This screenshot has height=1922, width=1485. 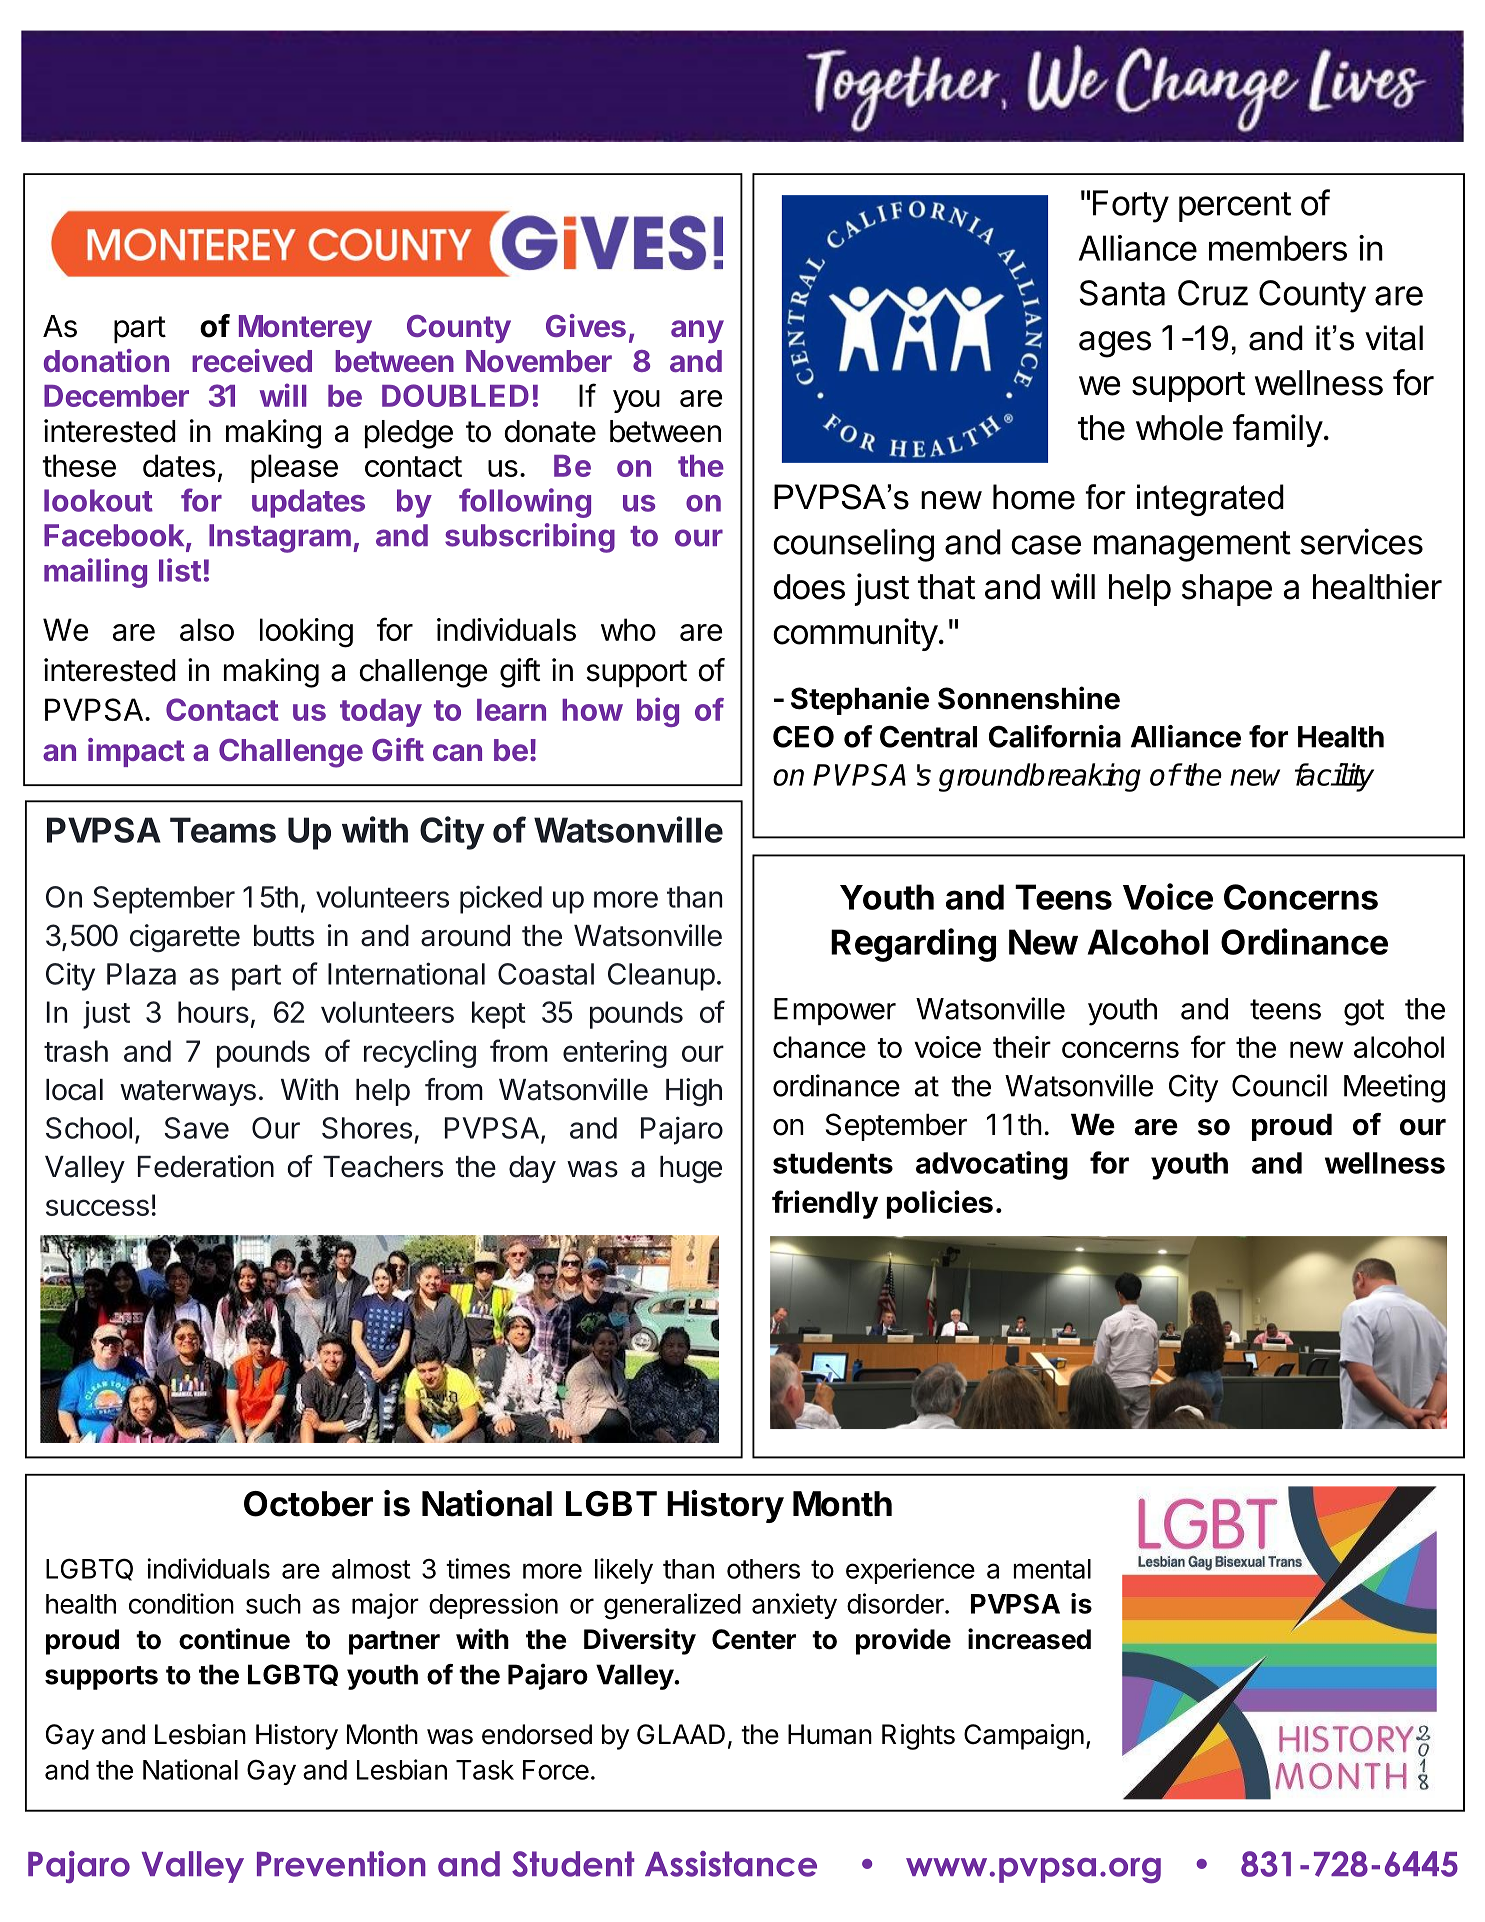 I want to click on any, so click(x=697, y=331).
